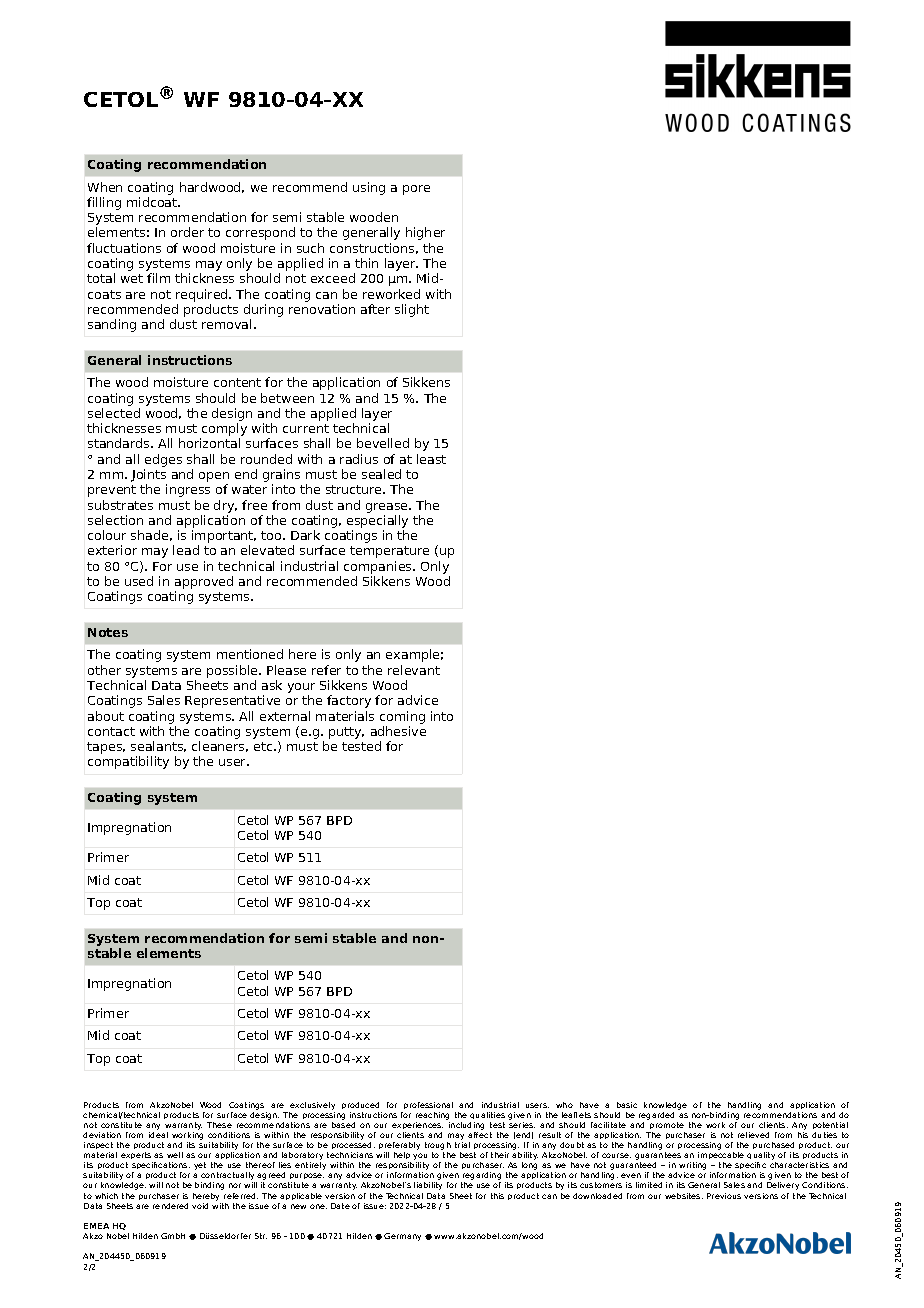 The height and width of the image is (1308, 924). I want to click on void, so click(200, 1206).
